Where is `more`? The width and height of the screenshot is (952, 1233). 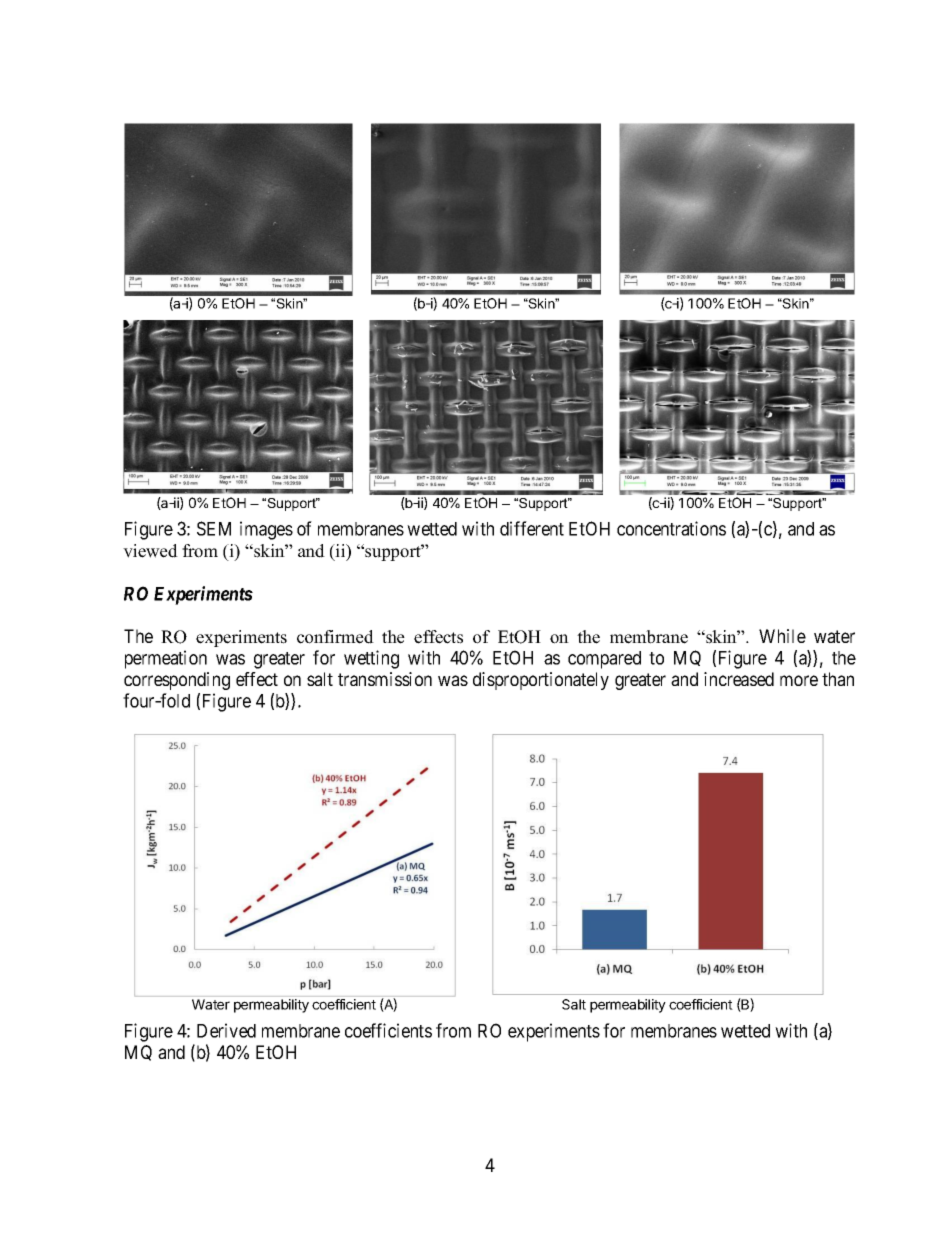 more is located at coordinates (799, 680).
